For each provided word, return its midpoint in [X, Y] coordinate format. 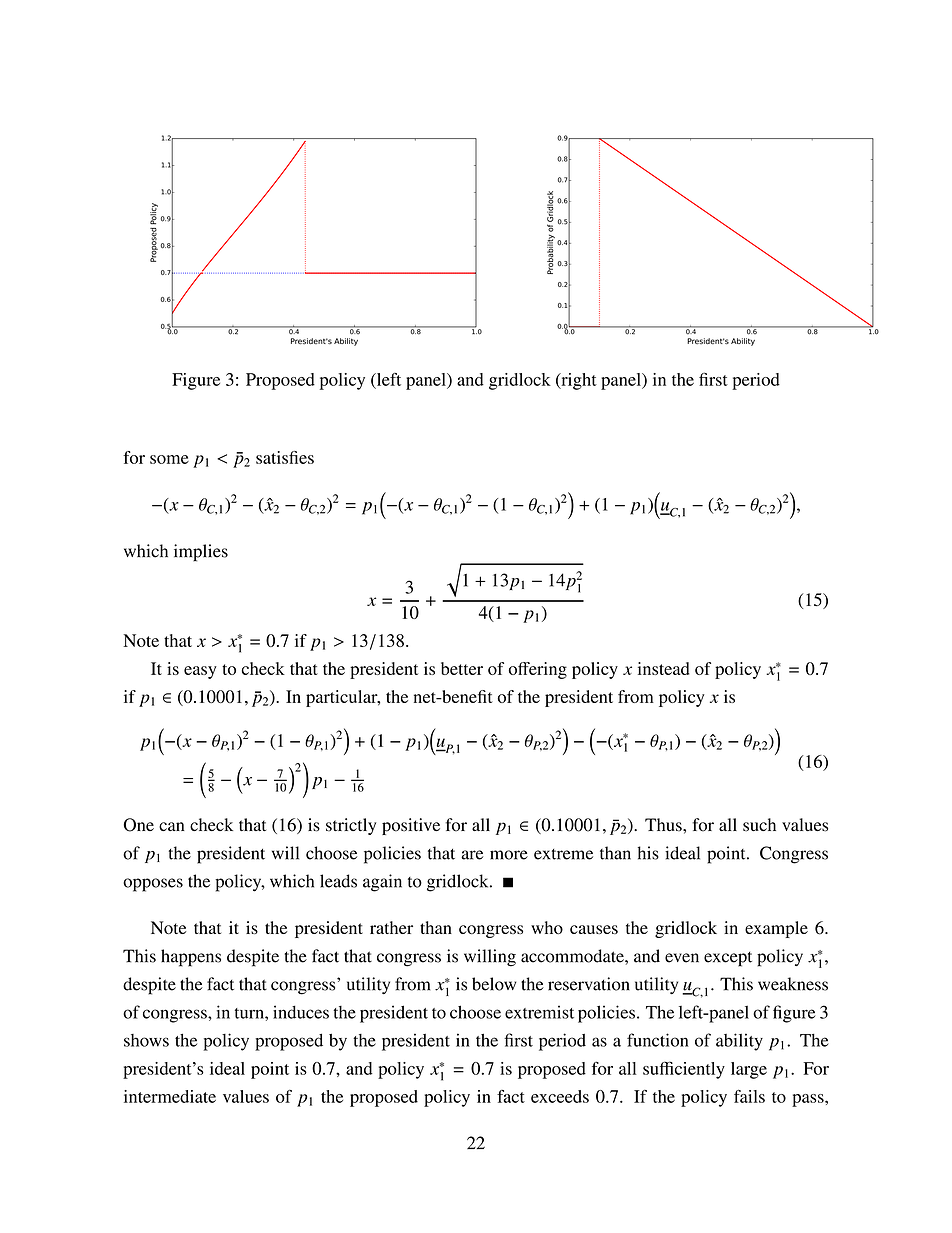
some [169, 459]
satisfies [285, 457]
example [776, 929]
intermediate [170, 1096]
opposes [153, 885]
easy [200, 672]
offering [538, 670]
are [472, 855]
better [462, 668]
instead [664, 668]
